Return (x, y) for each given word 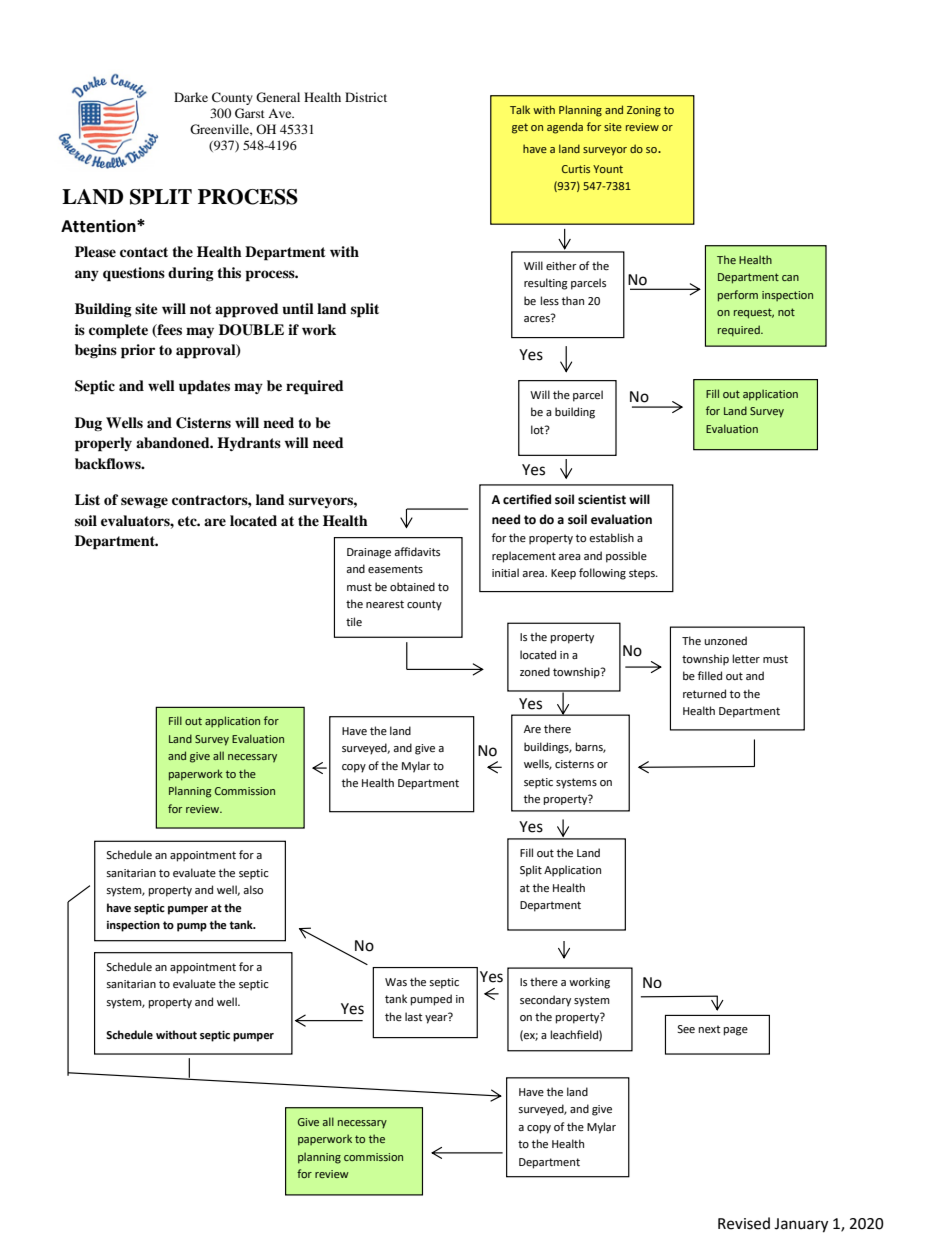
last (413, 1016)
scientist (602, 500)
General (278, 97)
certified (527, 499)
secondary (545, 1001)
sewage (144, 502)
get (520, 128)
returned (704, 694)
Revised (744, 1223)
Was (396, 982)
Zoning (644, 111)
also (253, 889)
